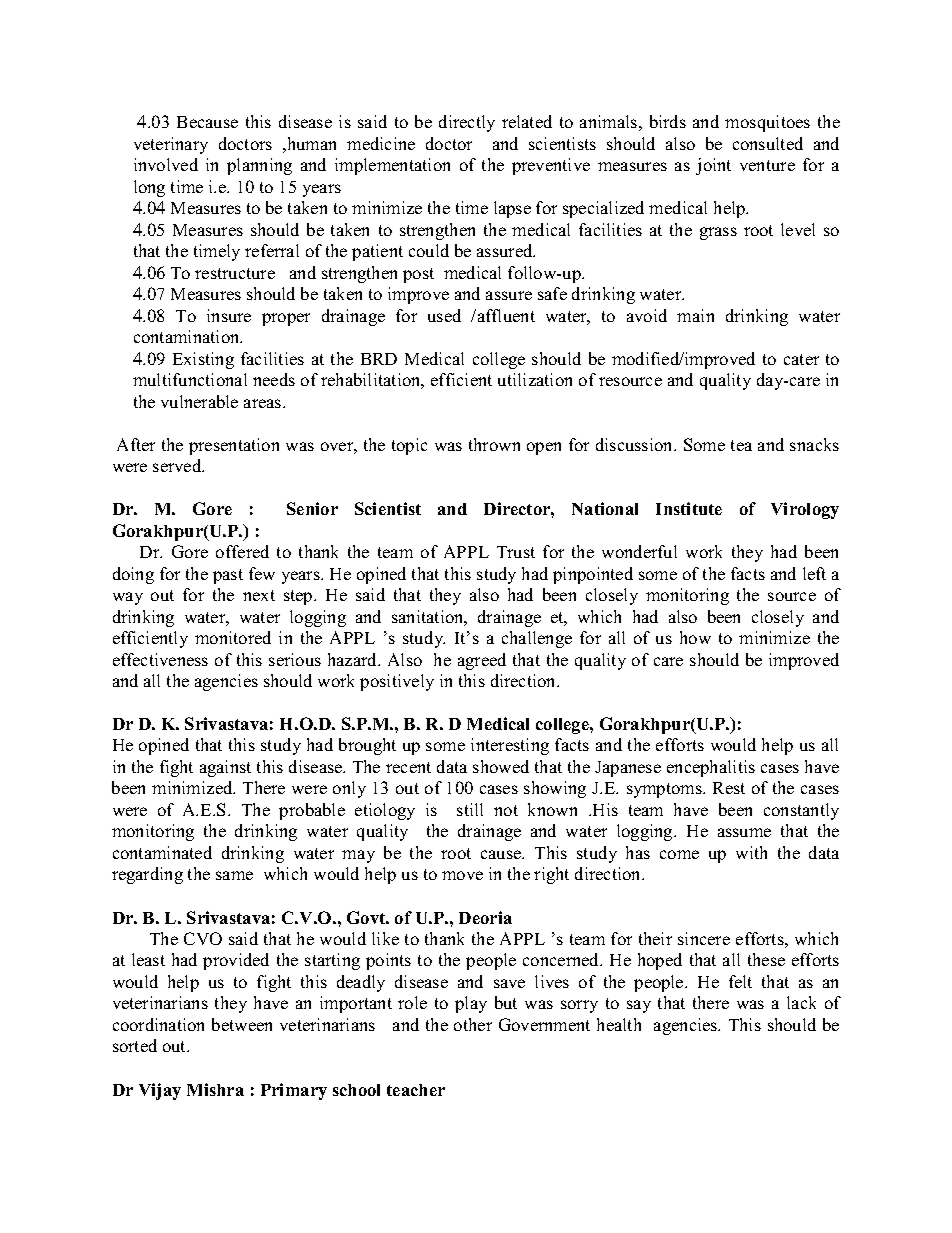 The height and width of the document is (1233, 952). What do you see at coordinates (494, 444) in the document?
I see `thrown` at bounding box center [494, 444].
